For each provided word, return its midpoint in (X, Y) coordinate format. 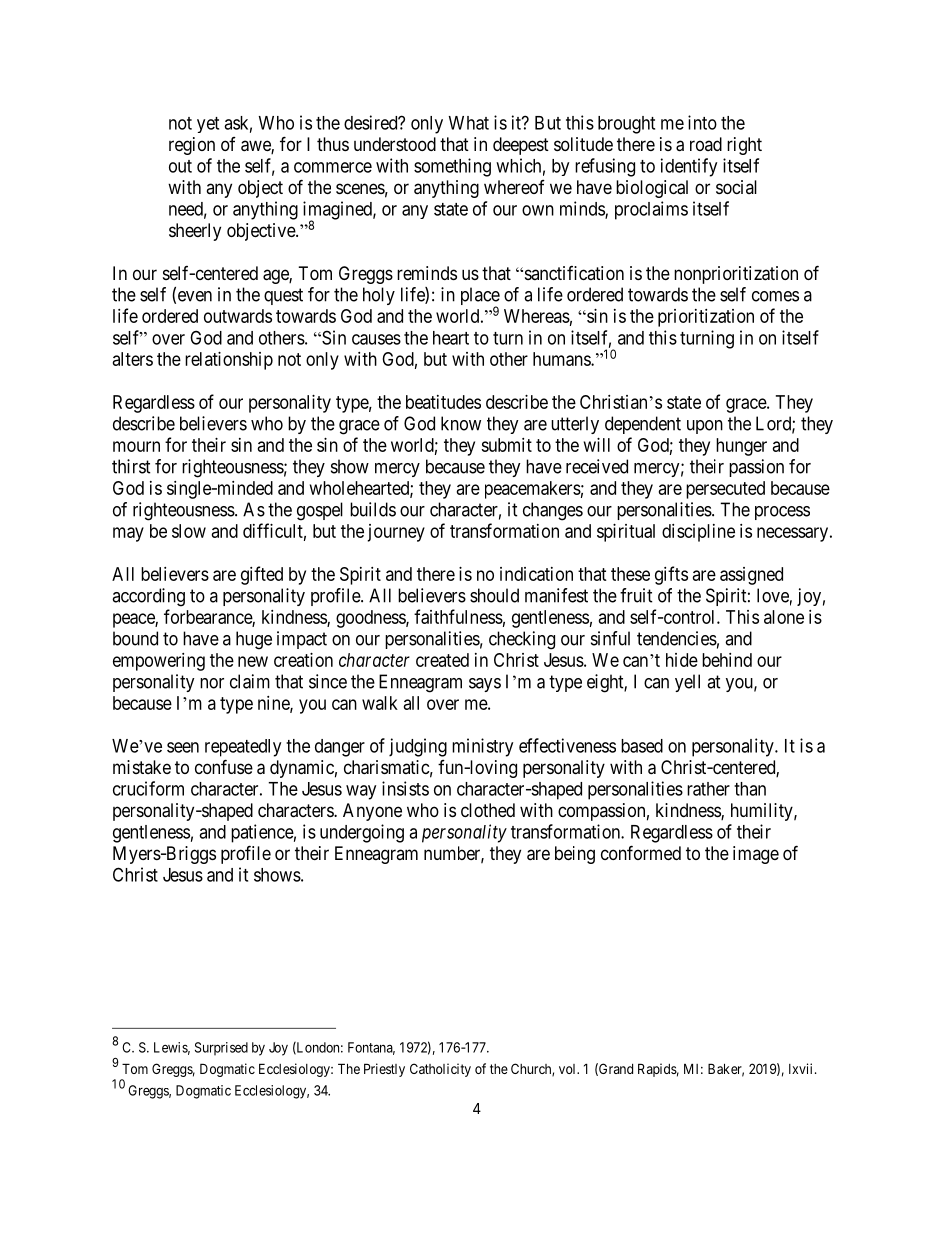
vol (569, 1069)
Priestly (384, 1070)
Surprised (221, 1049)
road (706, 144)
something (452, 167)
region (192, 146)
